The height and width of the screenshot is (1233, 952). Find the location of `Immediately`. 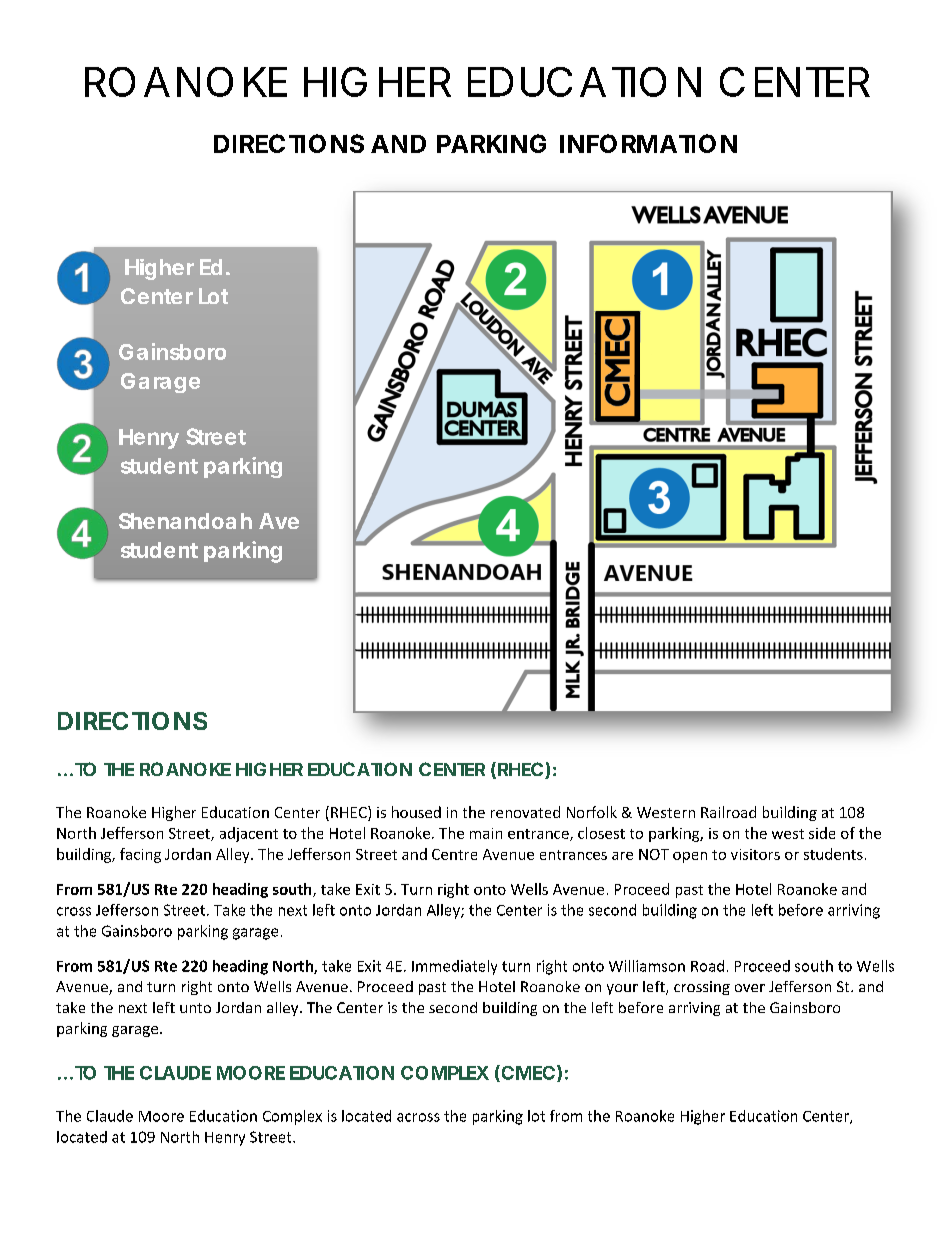

Immediately is located at coordinates (454, 967).
